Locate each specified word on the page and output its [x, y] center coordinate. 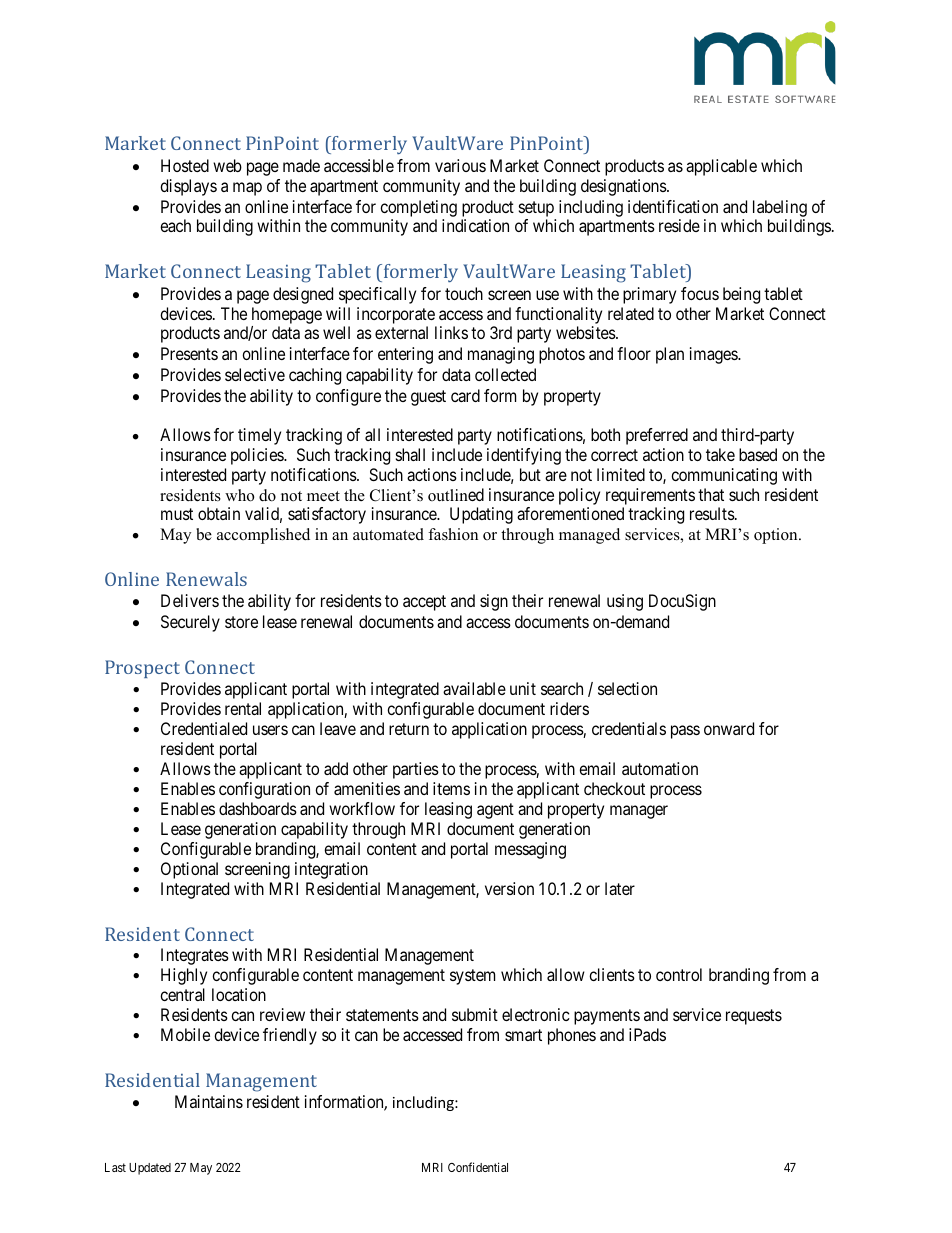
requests [754, 1017]
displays [188, 187]
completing [418, 210]
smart [523, 1035]
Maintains [209, 1101]
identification [673, 206]
